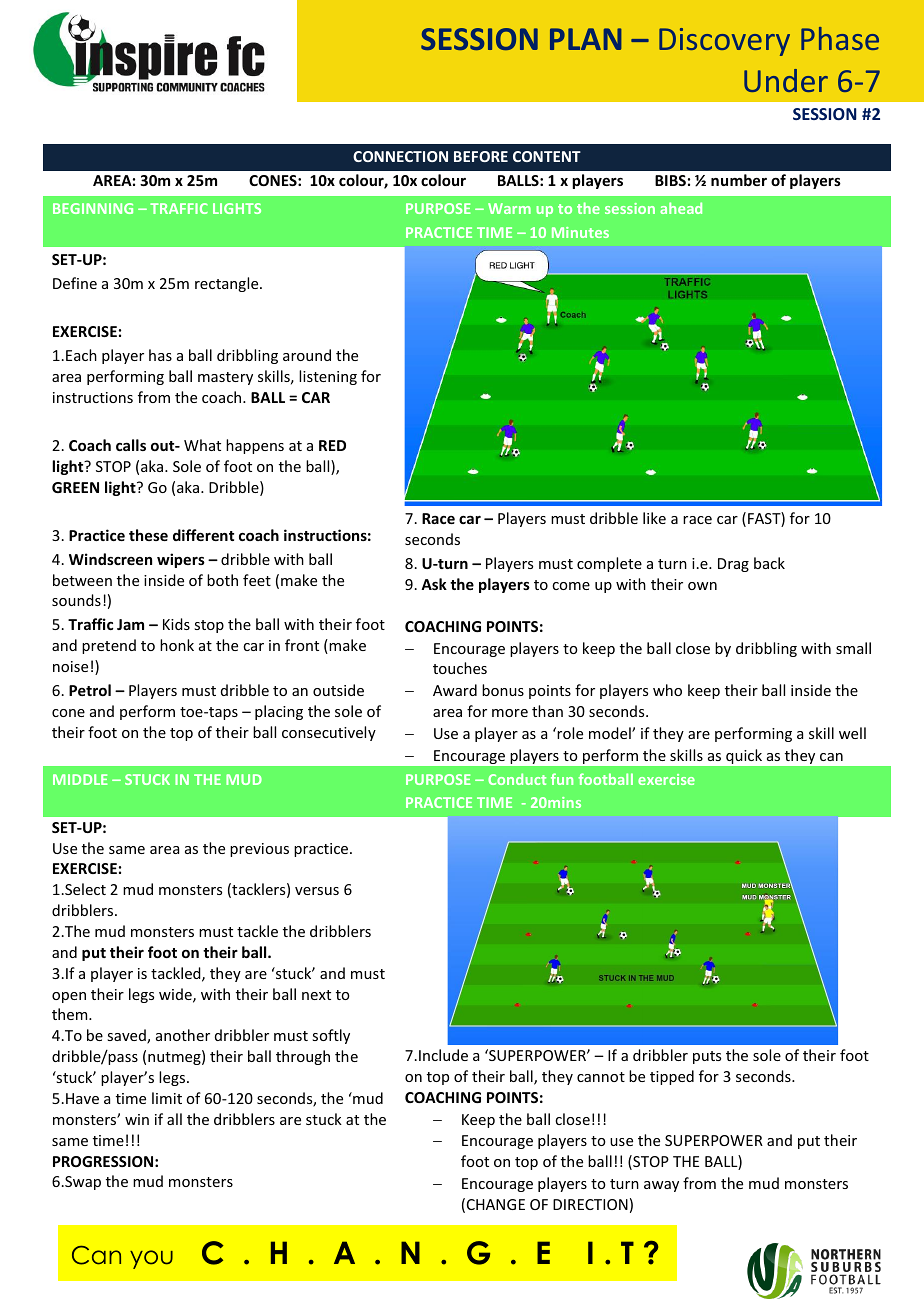 The width and height of the screenshot is (924, 1307). What do you see at coordinates (259, 850) in the screenshot?
I see `previous` at bounding box center [259, 850].
